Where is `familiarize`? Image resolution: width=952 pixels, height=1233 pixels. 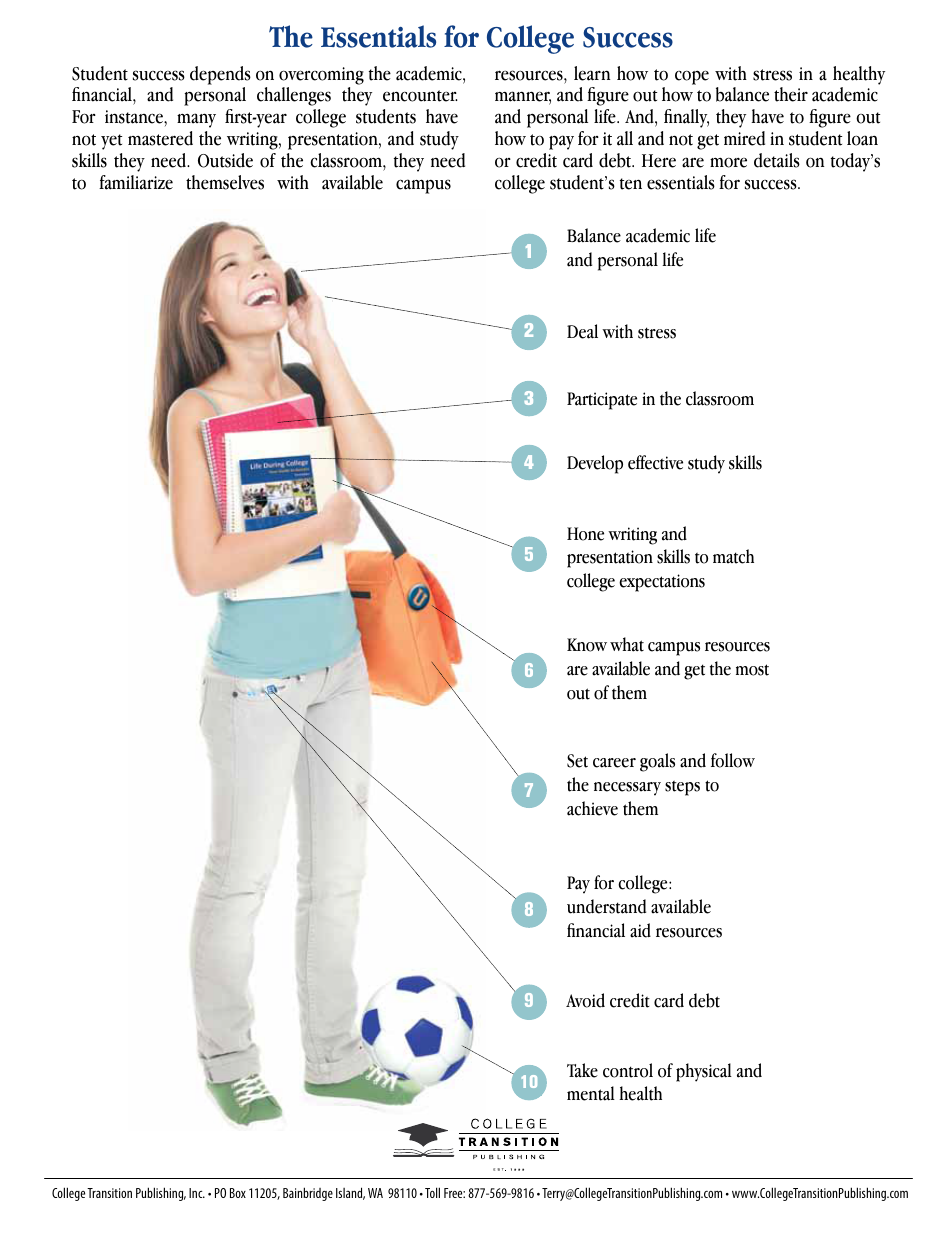
familiarize is located at coordinates (136, 182).
